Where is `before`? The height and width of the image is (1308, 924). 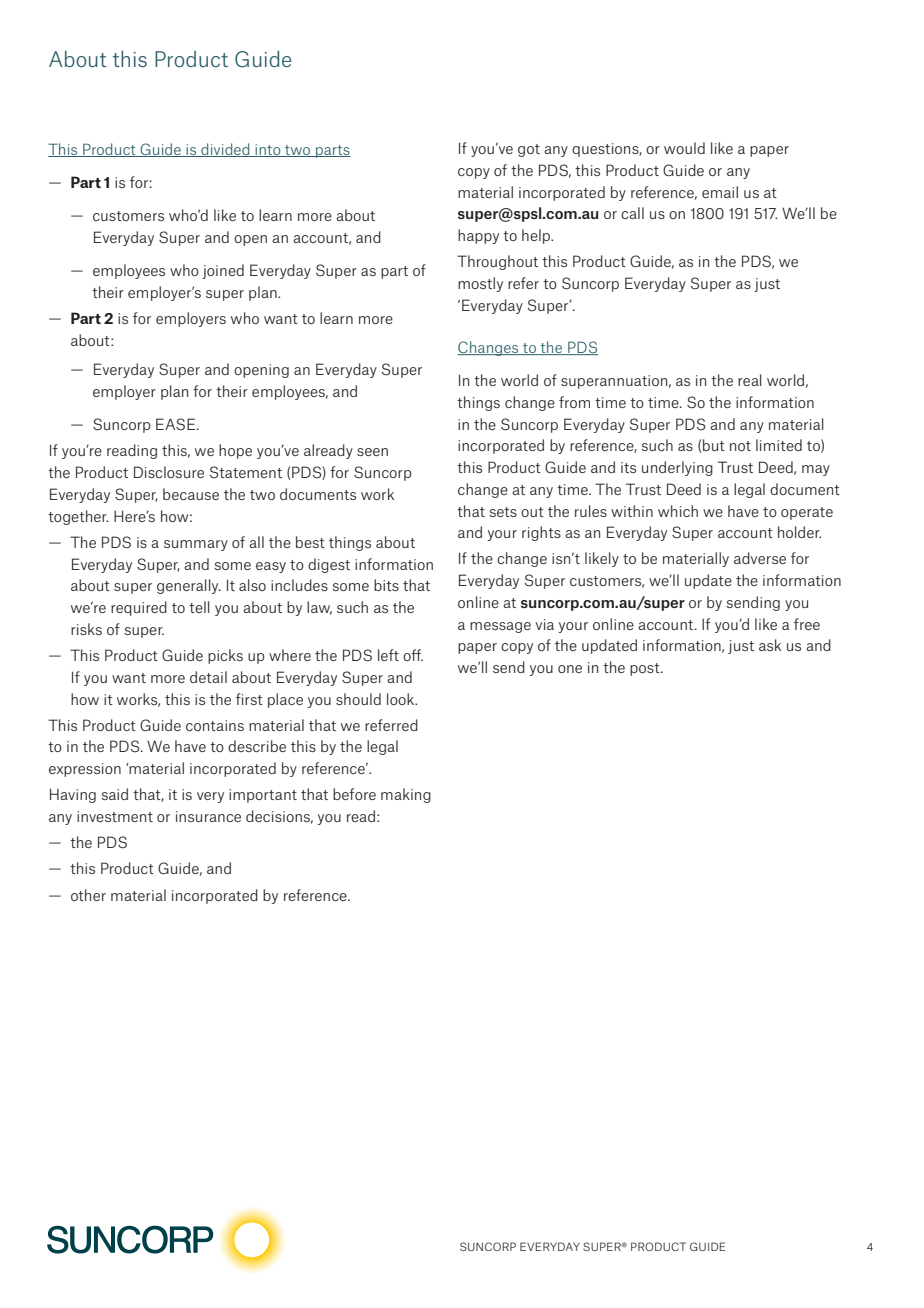
before is located at coordinates (354, 794).
